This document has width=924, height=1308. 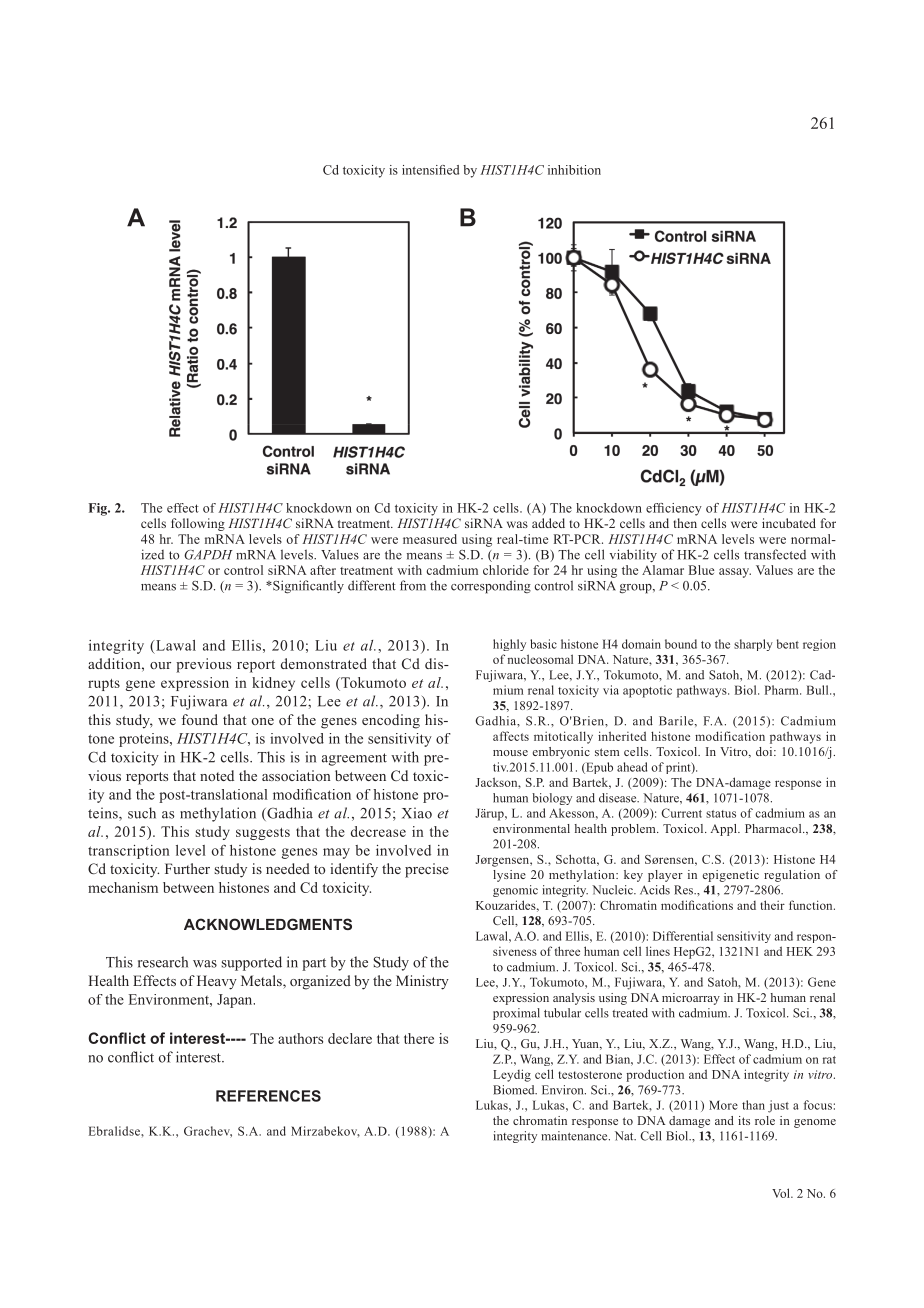 I want to click on inhibition, so click(x=574, y=170).
